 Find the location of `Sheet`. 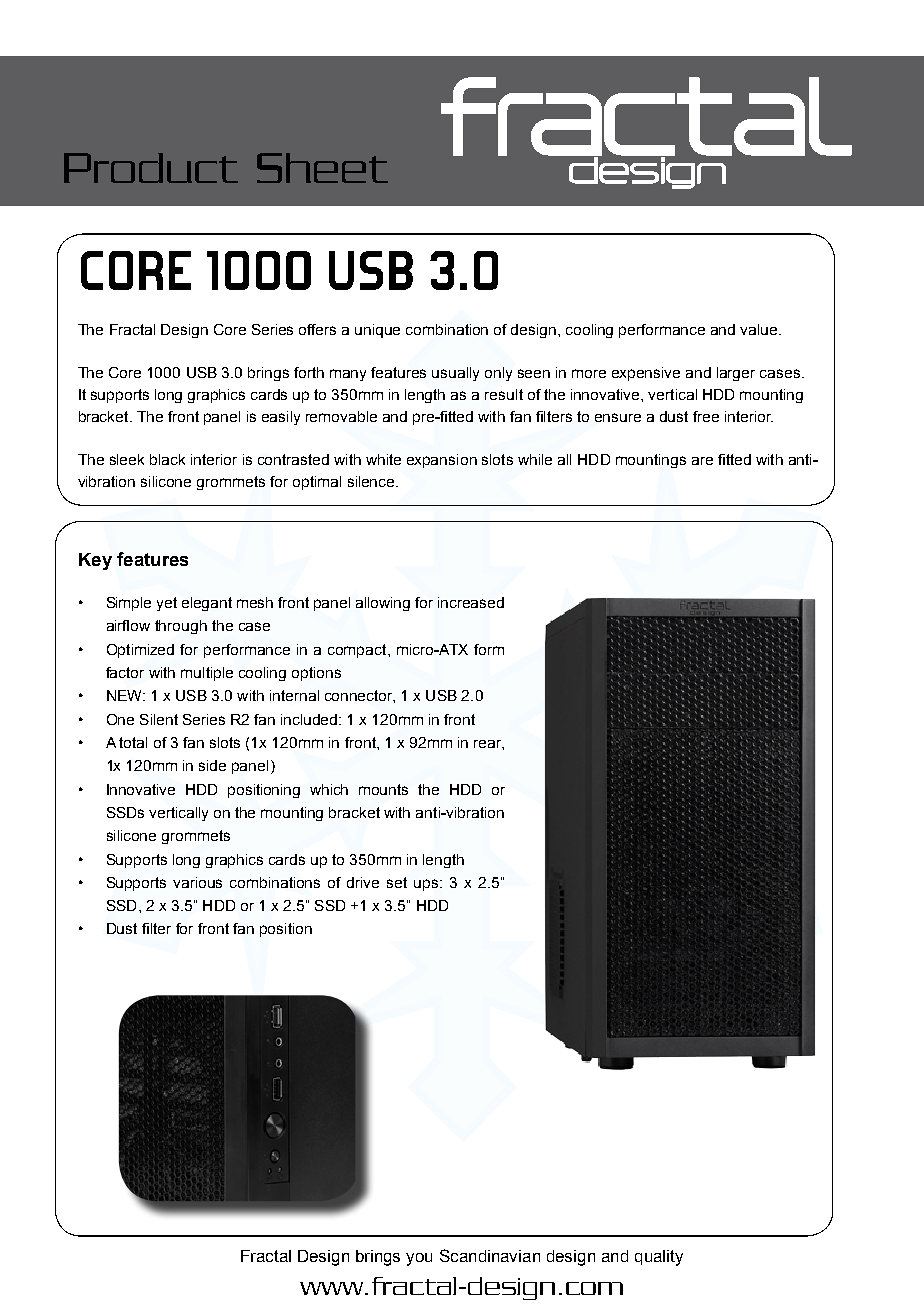

Sheet is located at coordinates (322, 168).
